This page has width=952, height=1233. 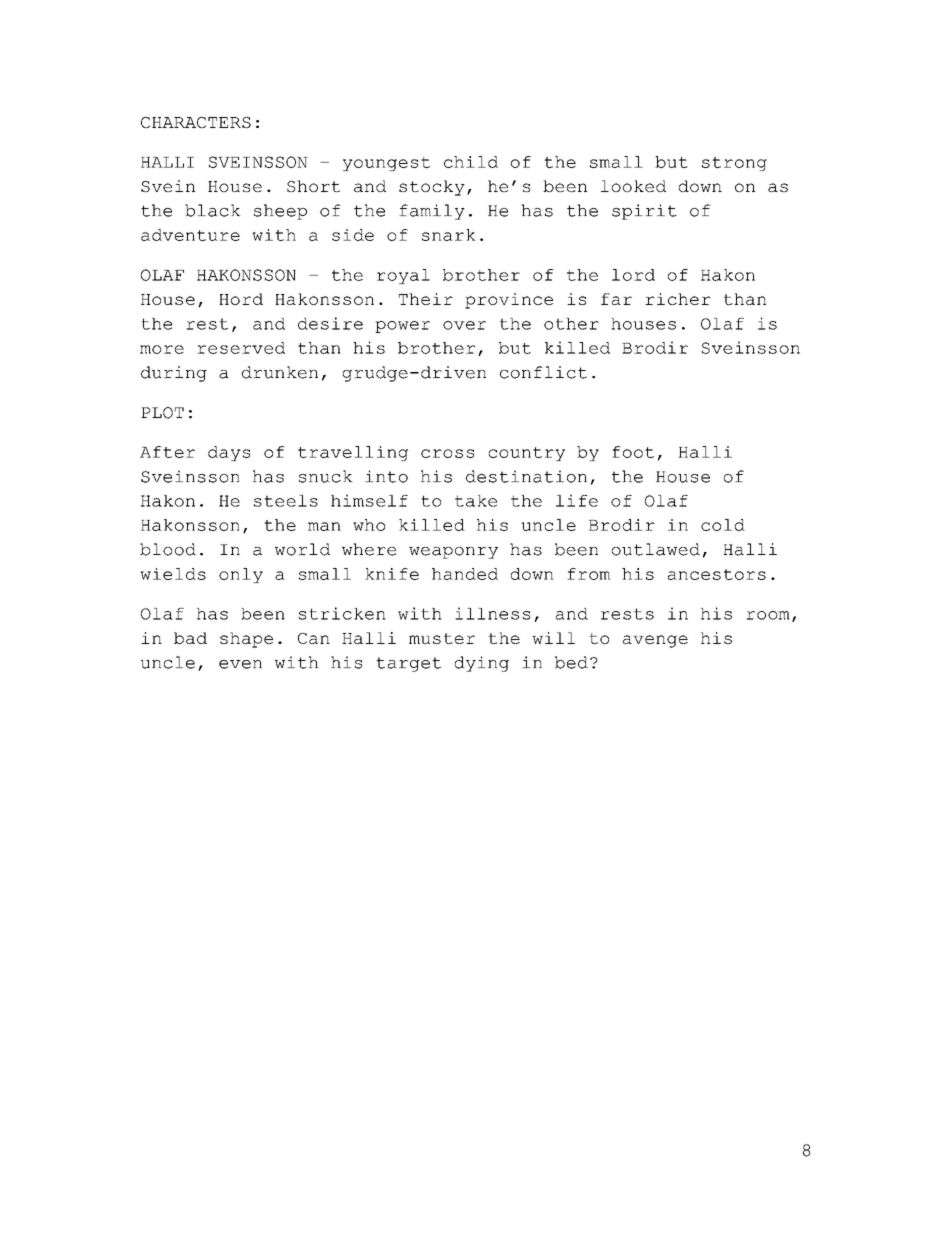 I want to click on strong, so click(x=734, y=164).
